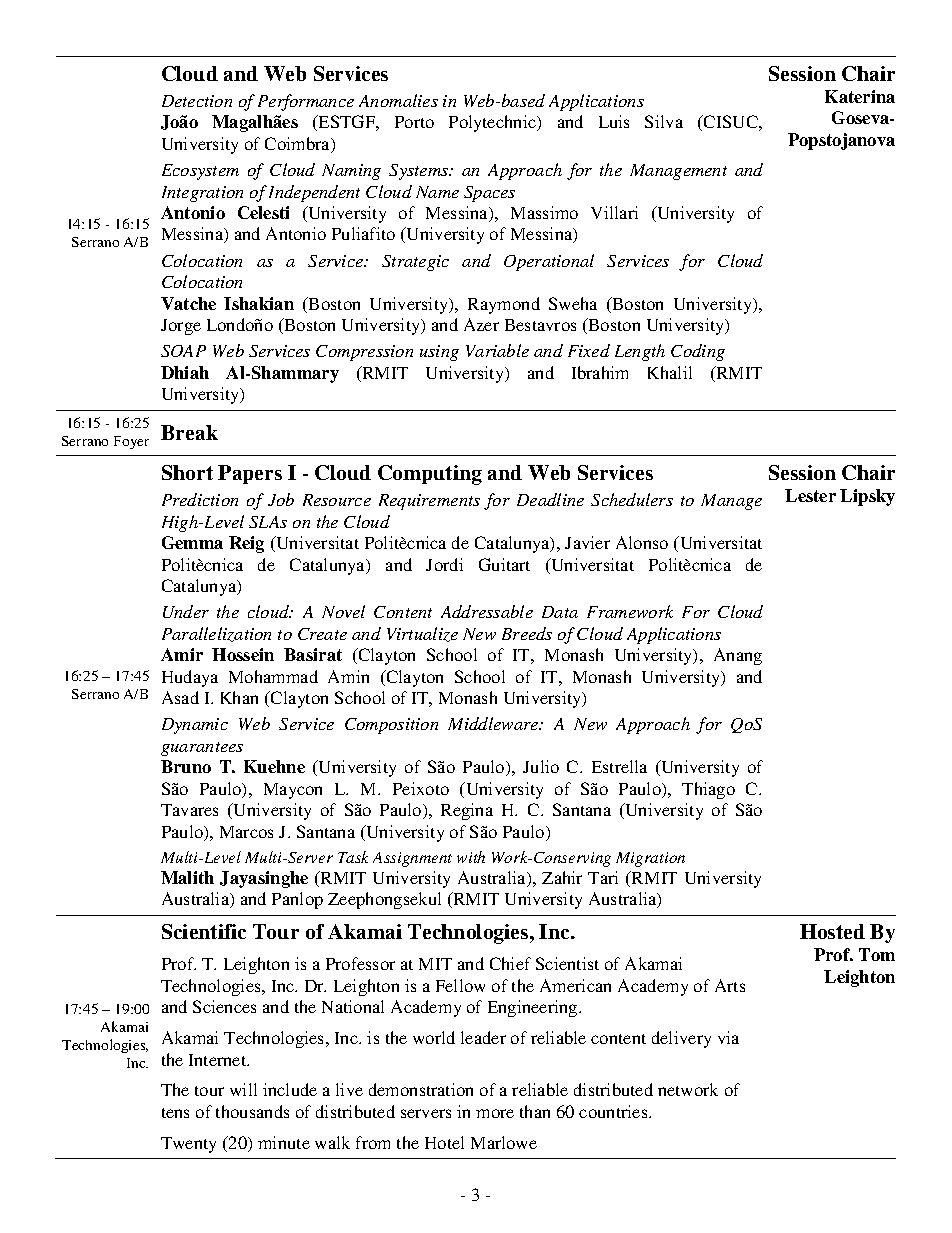 The width and height of the image is (952, 1233). I want to click on Under, so click(186, 611).
